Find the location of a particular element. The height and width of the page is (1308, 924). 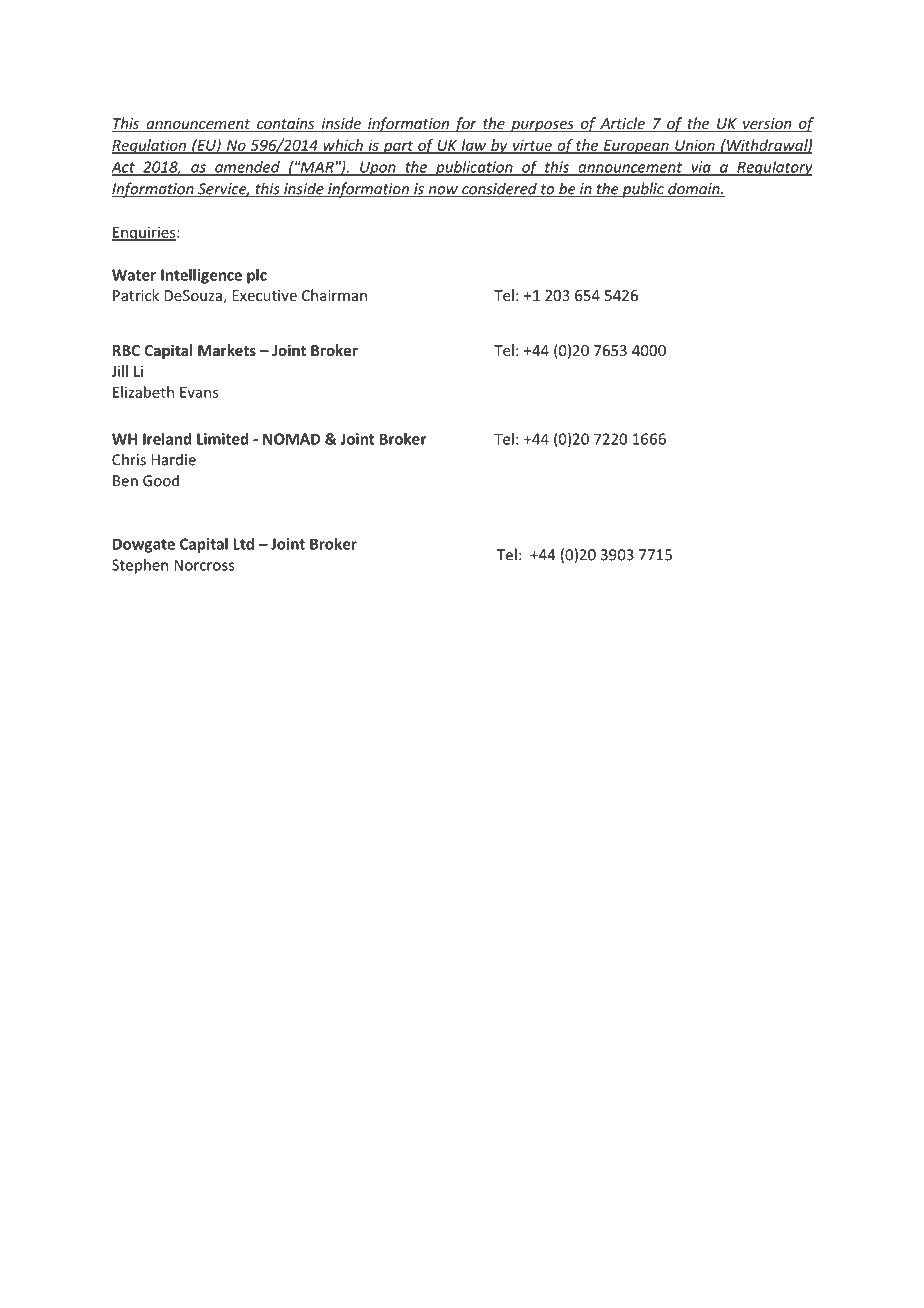

Limited is located at coordinates (222, 439).
